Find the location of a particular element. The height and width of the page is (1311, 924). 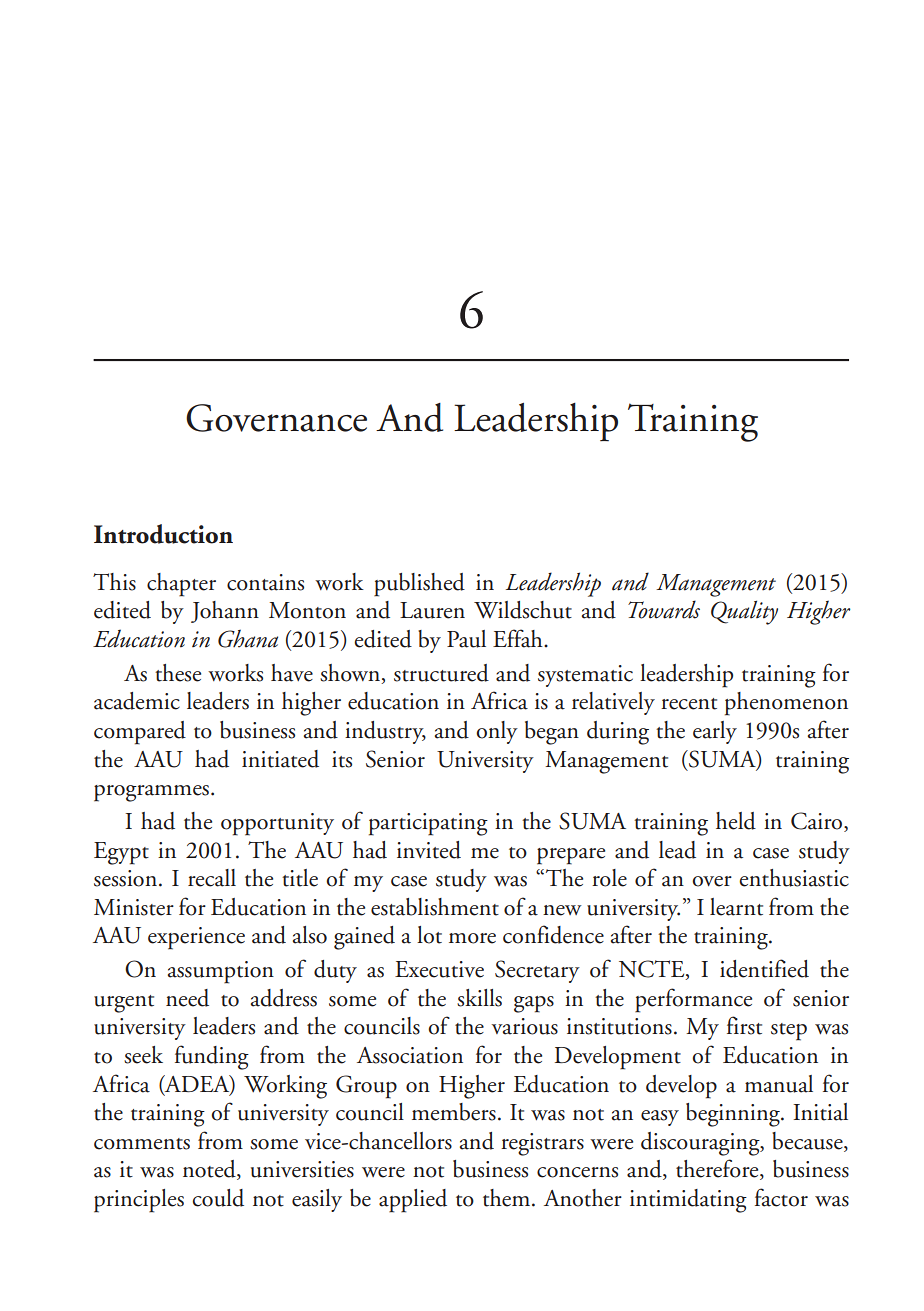

Introduction is located at coordinates (163, 534).
